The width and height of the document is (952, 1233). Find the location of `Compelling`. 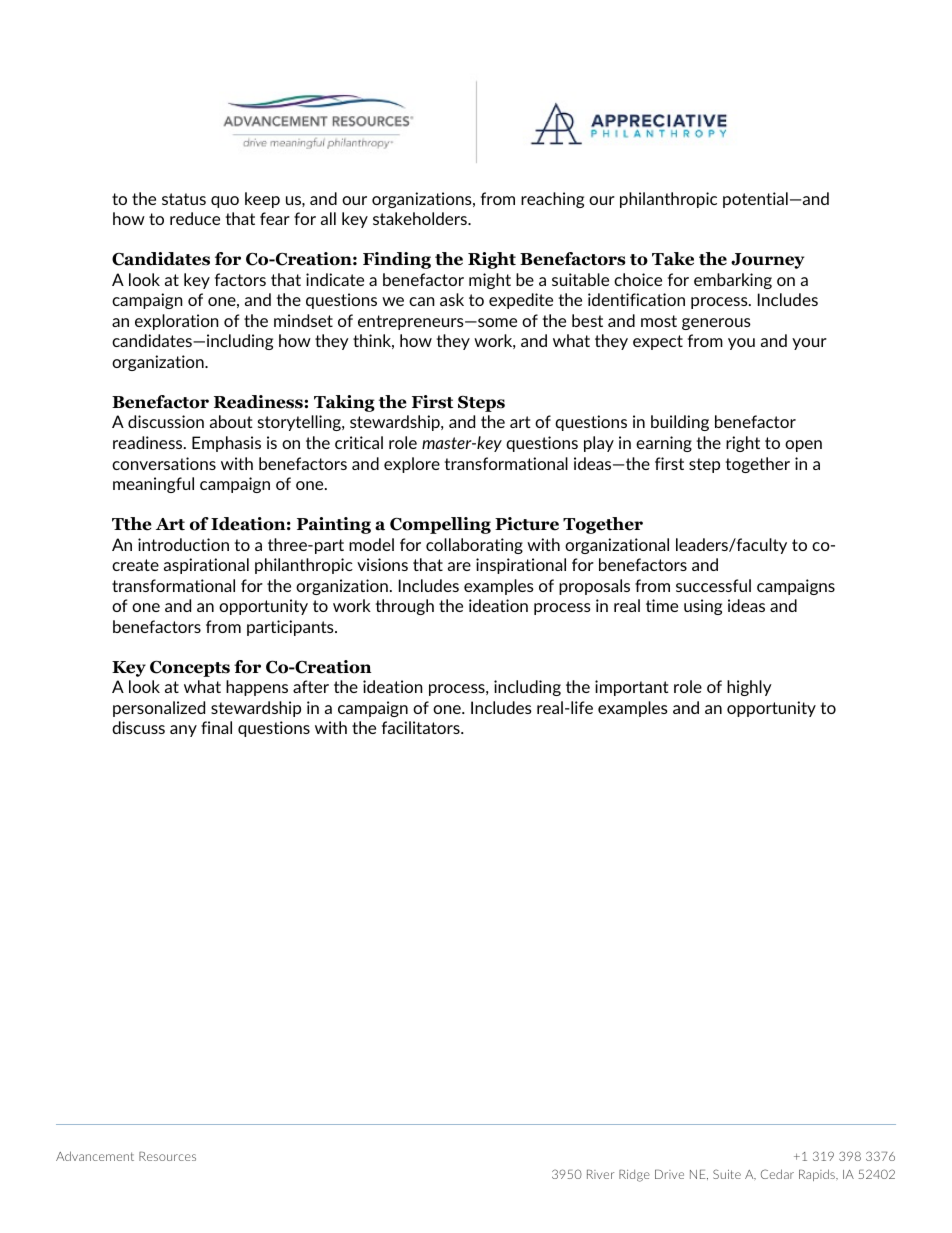

Compelling is located at coordinates (440, 525).
